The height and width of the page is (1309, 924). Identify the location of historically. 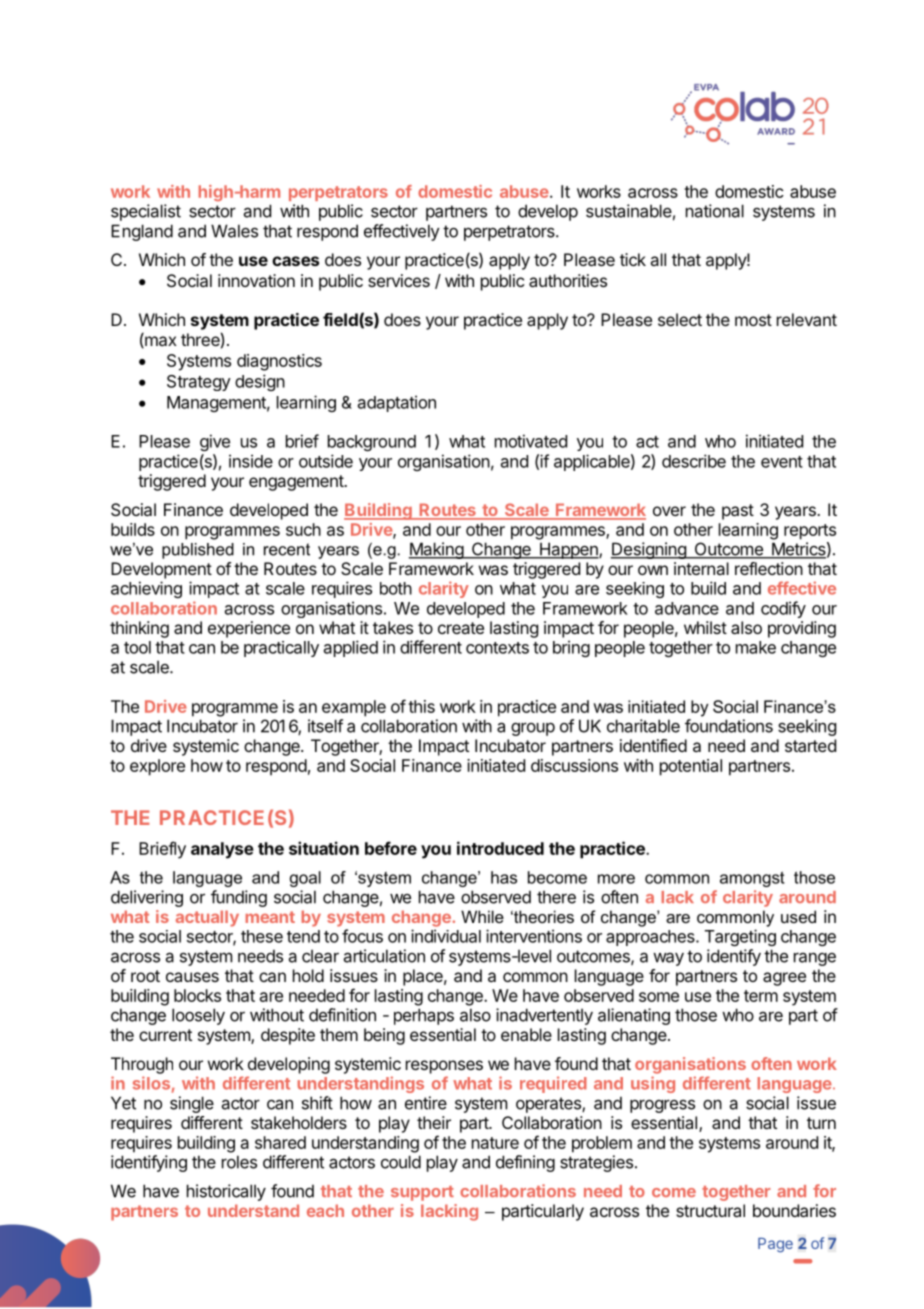
(226, 1192).
